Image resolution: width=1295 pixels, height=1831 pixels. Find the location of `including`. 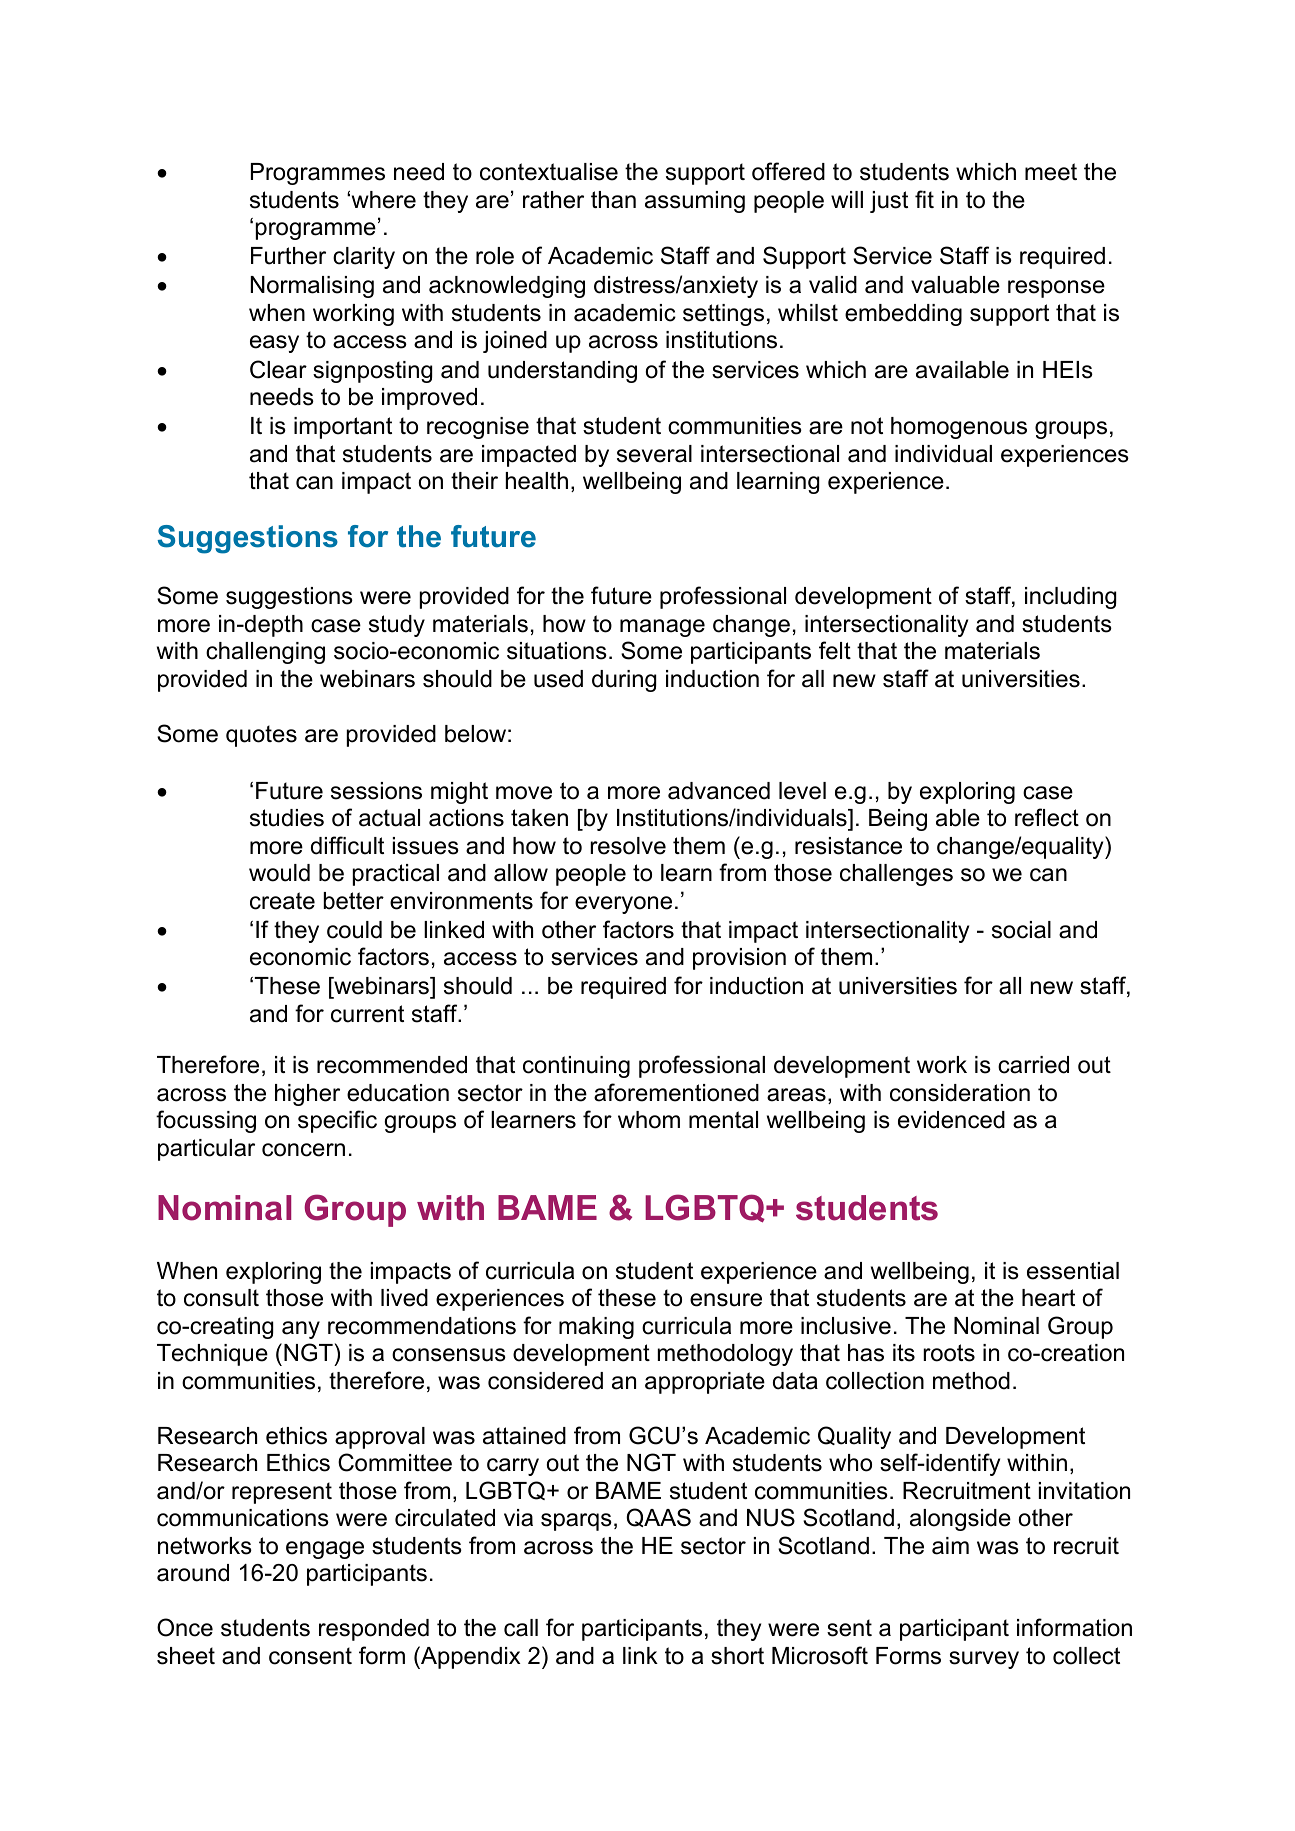

including is located at coordinates (1070, 598).
